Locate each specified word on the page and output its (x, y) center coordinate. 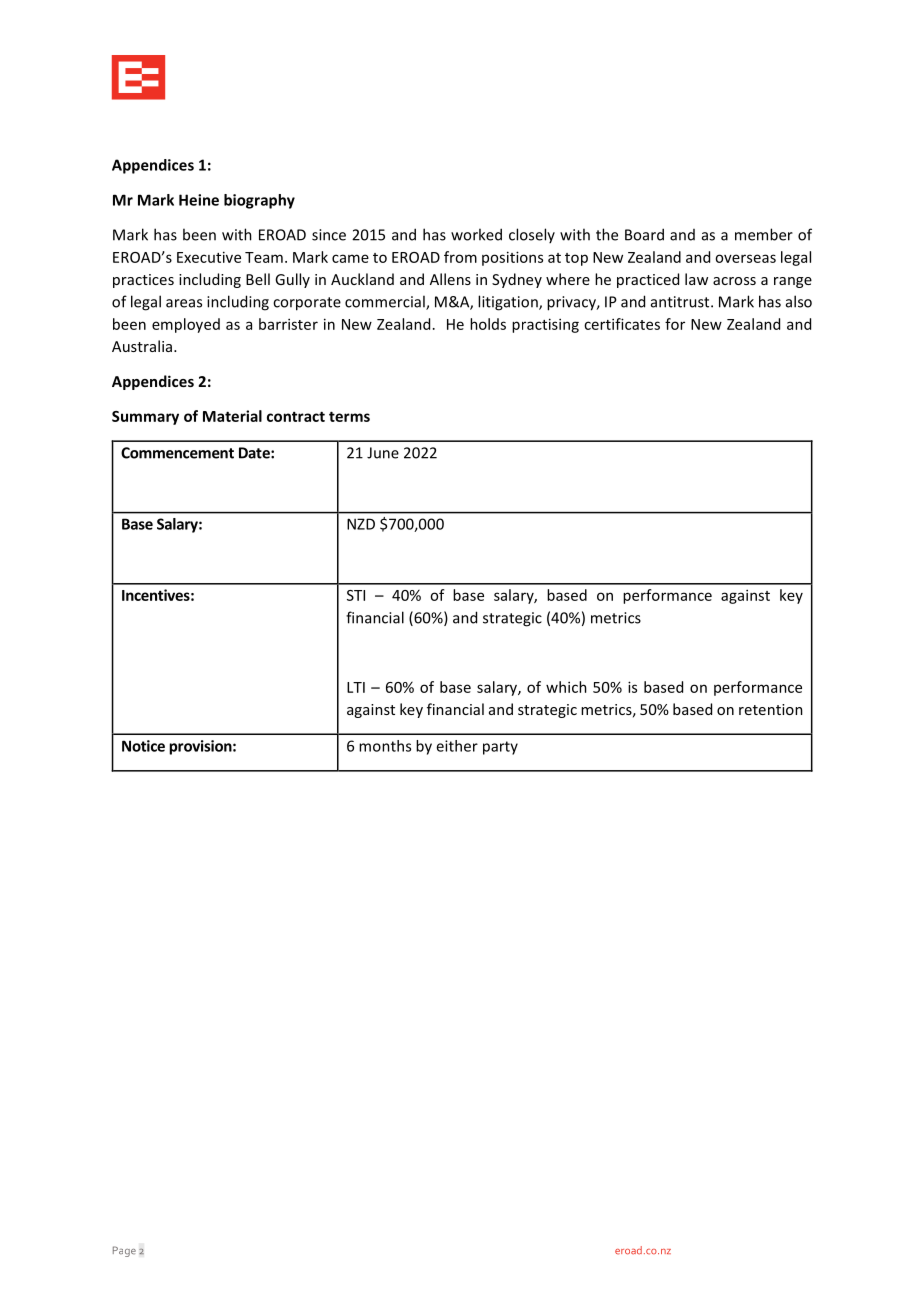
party (500, 748)
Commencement (177, 453)
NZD (361, 524)
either (457, 746)
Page (124, 1251)
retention (771, 709)
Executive (209, 257)
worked (476, 234)
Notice (143, 746)
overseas (745, 258)
